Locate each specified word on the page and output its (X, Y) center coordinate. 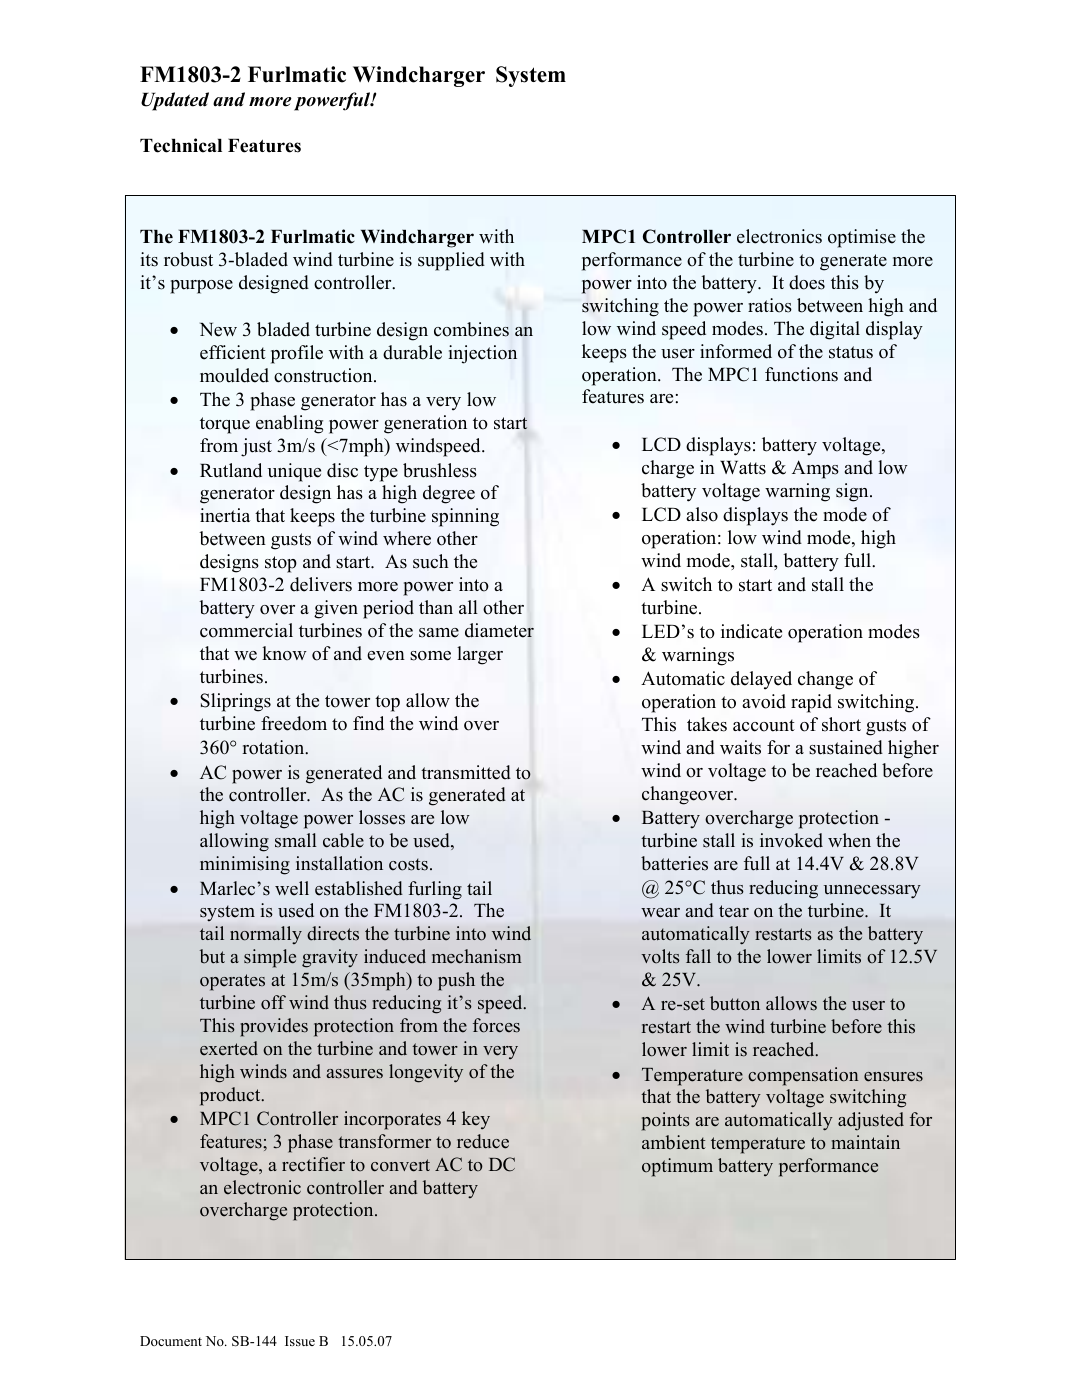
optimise (862, 238)
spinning (465, 517)
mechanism (477, 956)
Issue (300, 1341)
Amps (815, 469)
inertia (225, 515)
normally (266, 935)
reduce (483, 1141)
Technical (181, 145)
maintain (865, 1142)
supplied (451, 261)
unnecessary (872, 892)
